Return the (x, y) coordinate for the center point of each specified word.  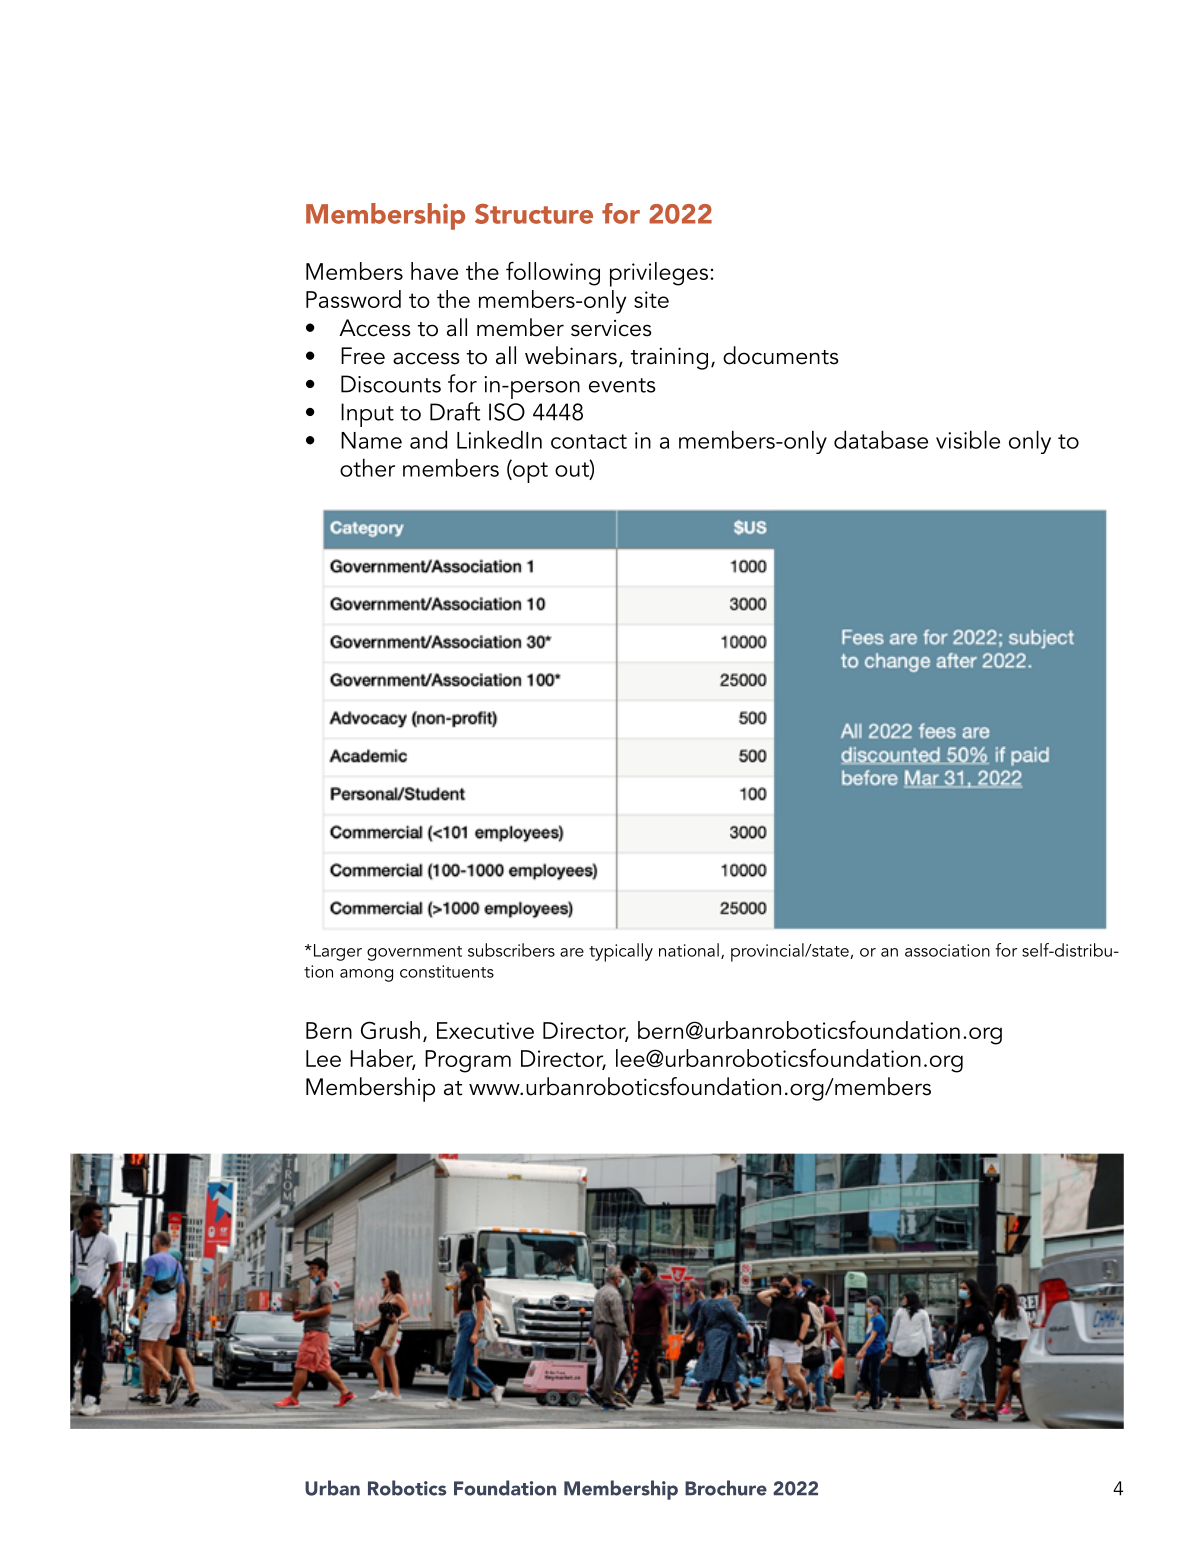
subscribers (511, 950)
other (367, 467)
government (414, 953)
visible (968, 439)
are (572, 952)
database (881, 439)
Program (468, 1061)
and (428, 439)
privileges (660, 274)
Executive (485, 1030)
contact (589, 441)
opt (529, 471)
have (434, 271)
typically (621, 952)
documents (780, 355)
